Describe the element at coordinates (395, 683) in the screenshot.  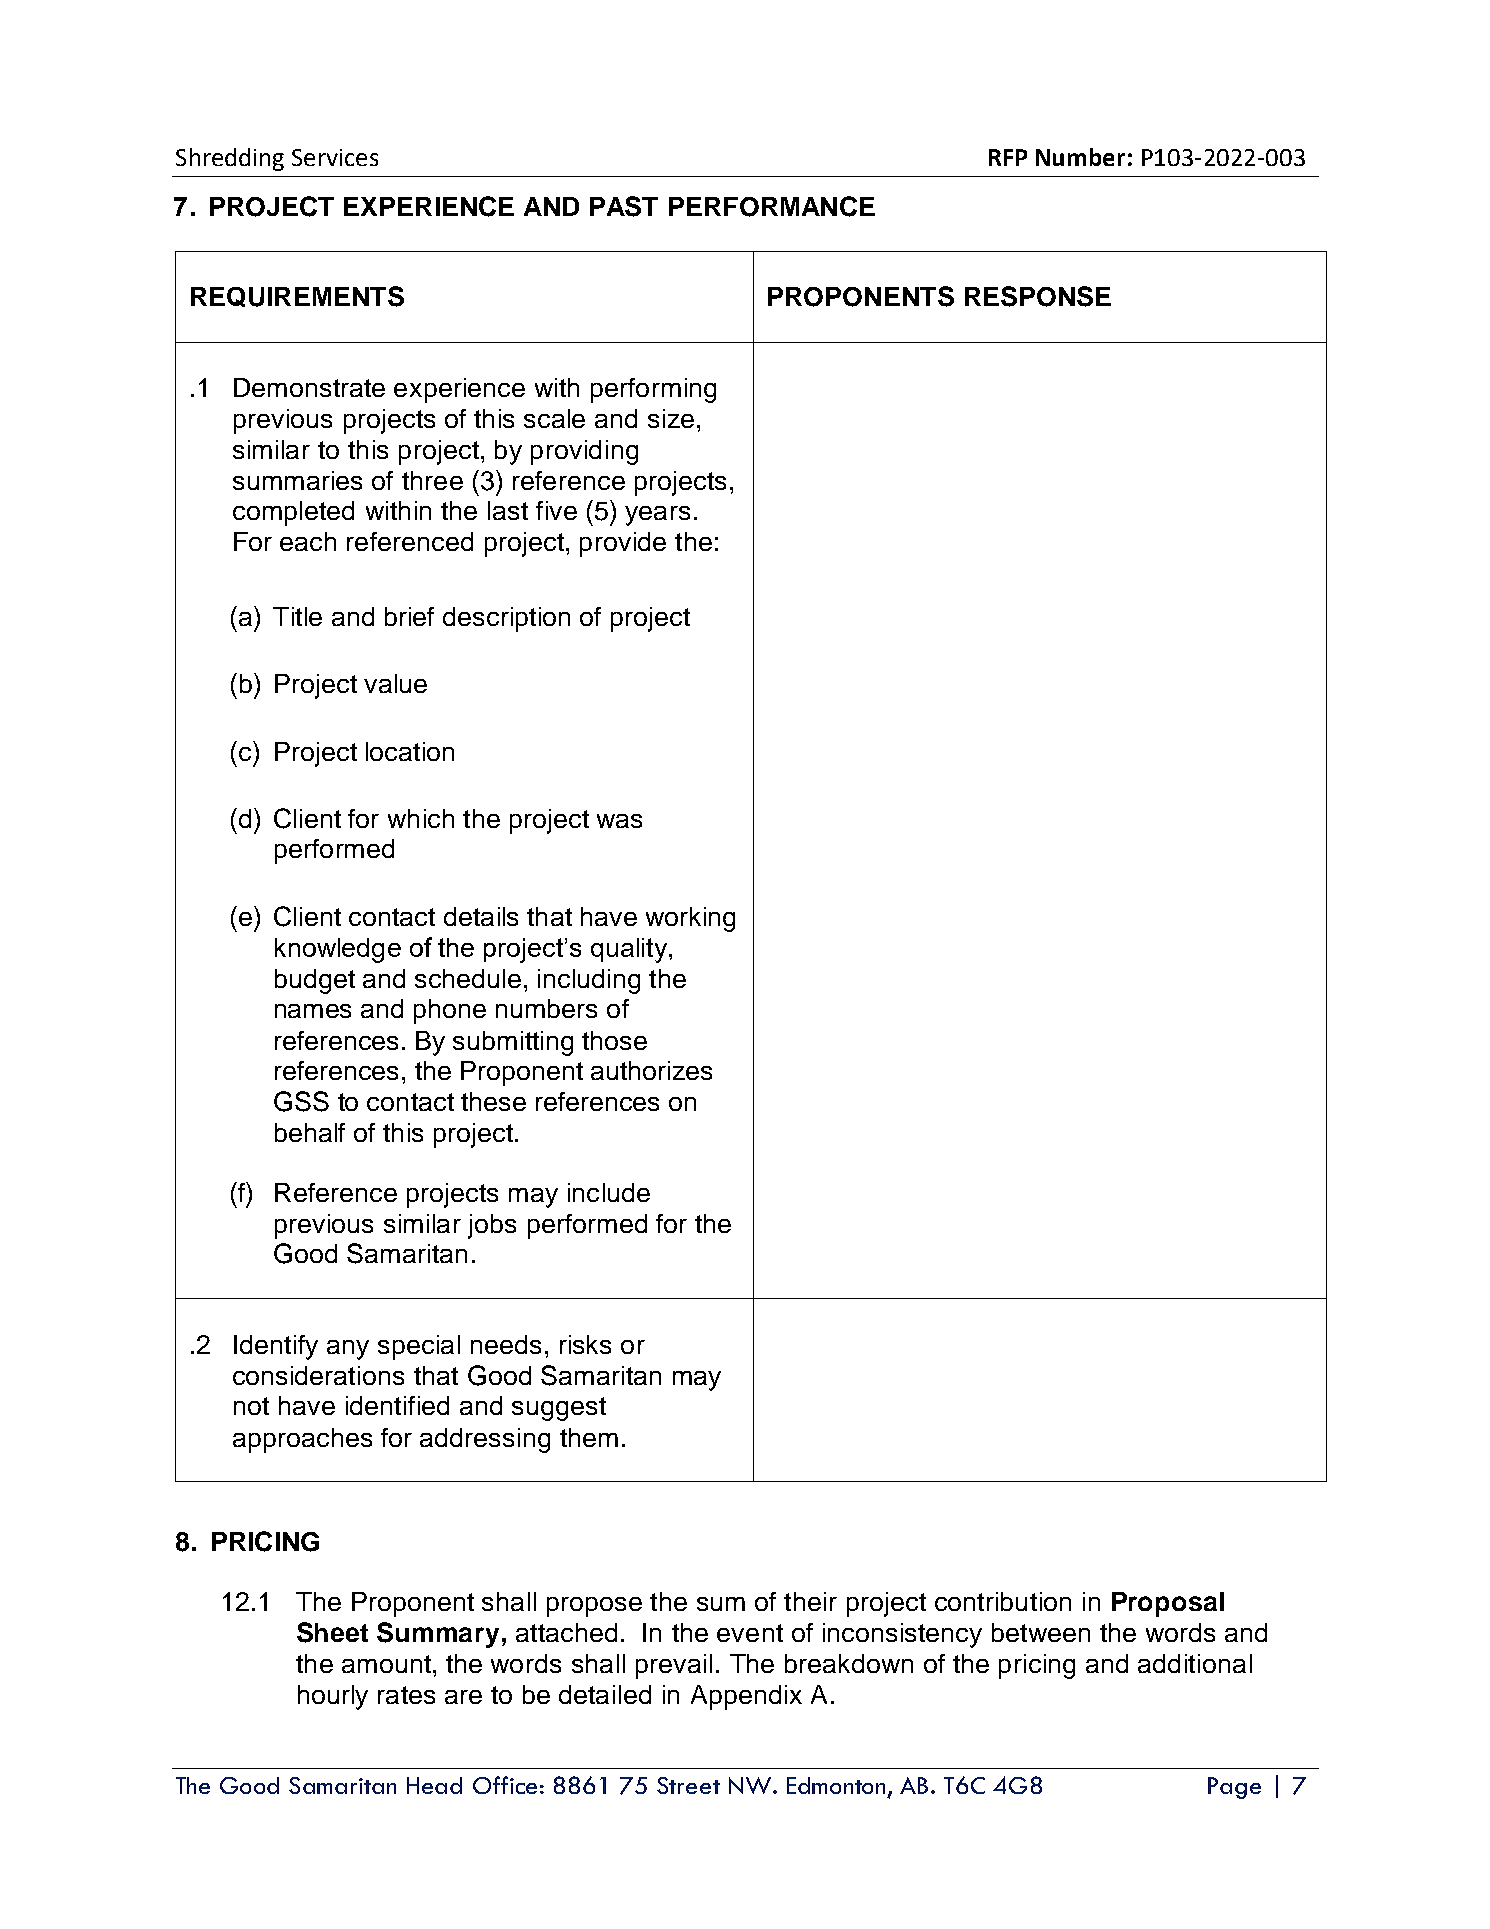
I see `value` at that location.
